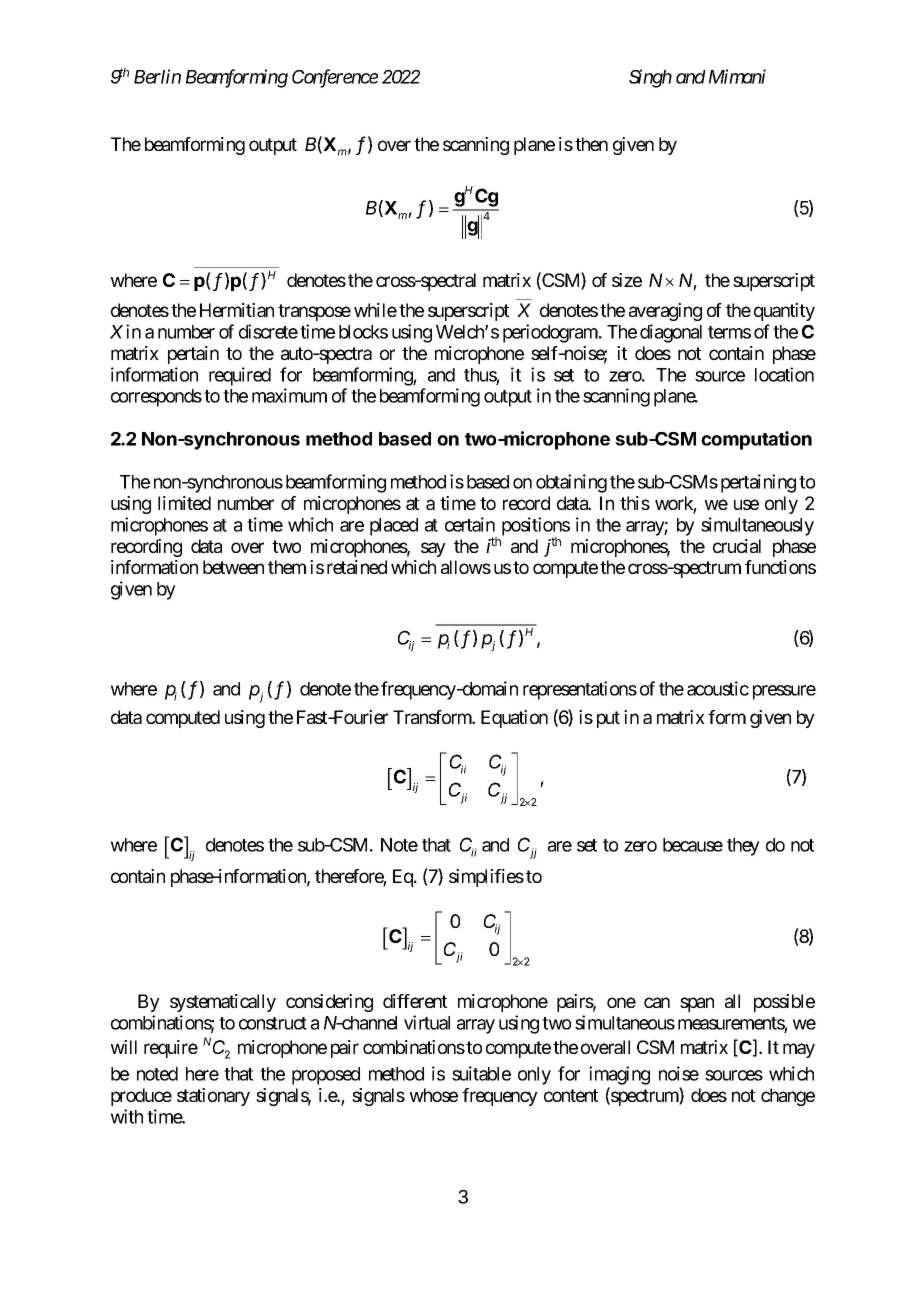 The width and height of the screenshot is (924, 1308). Describe the element at coordinates (237, 310) in the screenshot. I see `Hermitian` at that location.
